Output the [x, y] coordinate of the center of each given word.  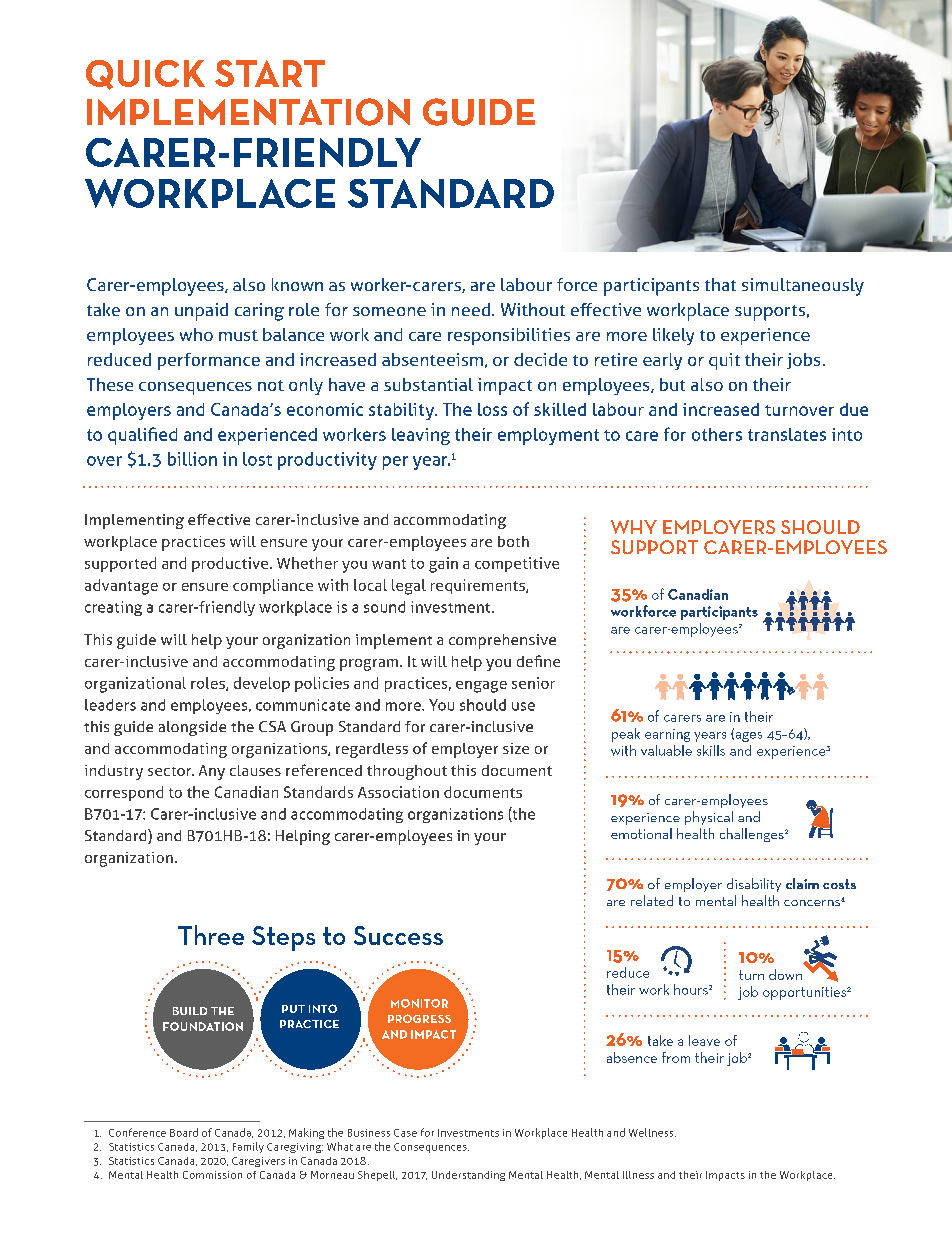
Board [184, 1132]
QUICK [145, 75]
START [270, 73]
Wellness [652, 1132]
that [720, 284]
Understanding [468, 1176]
